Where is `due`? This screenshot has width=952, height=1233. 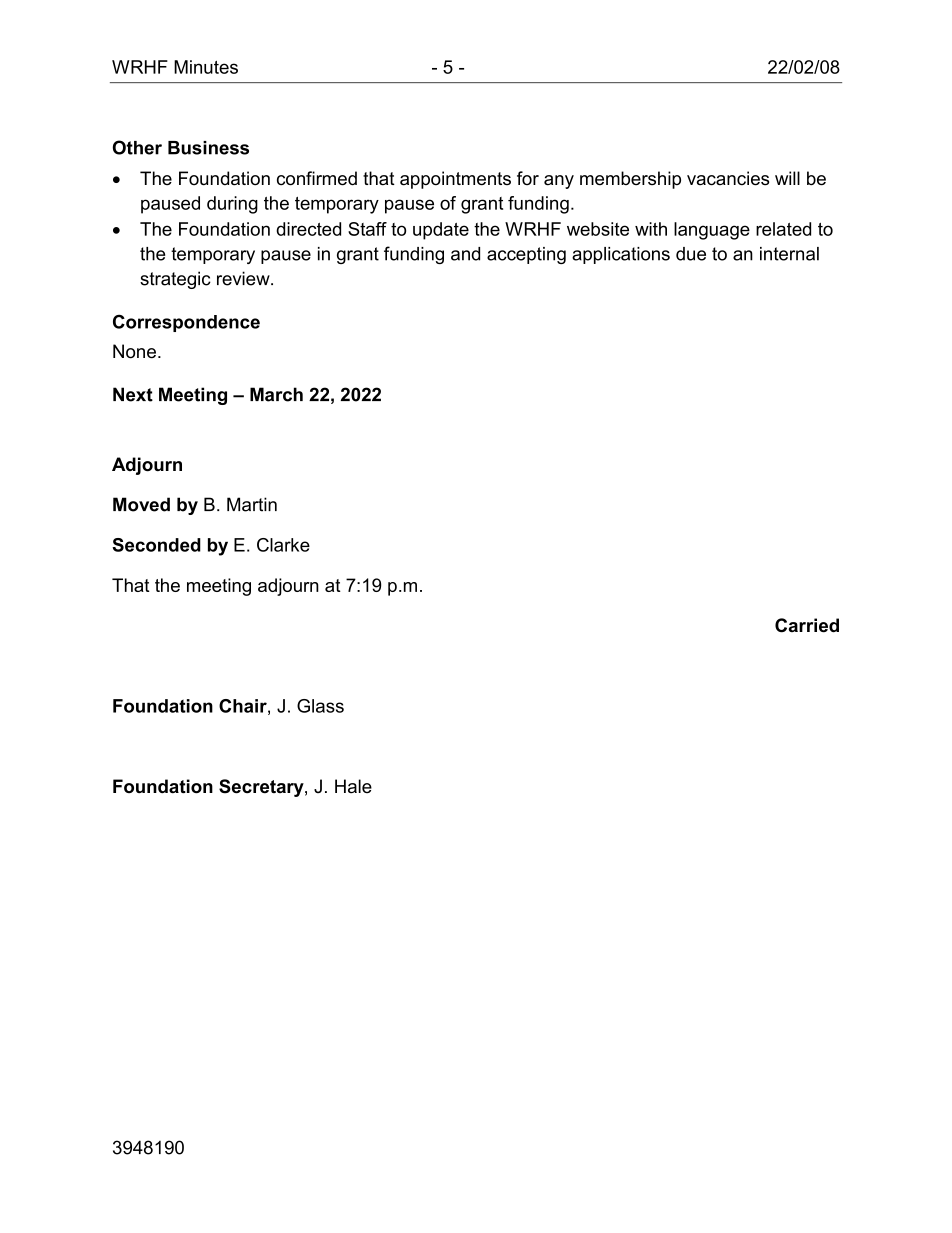
due is located at coordinates (691, 254).
